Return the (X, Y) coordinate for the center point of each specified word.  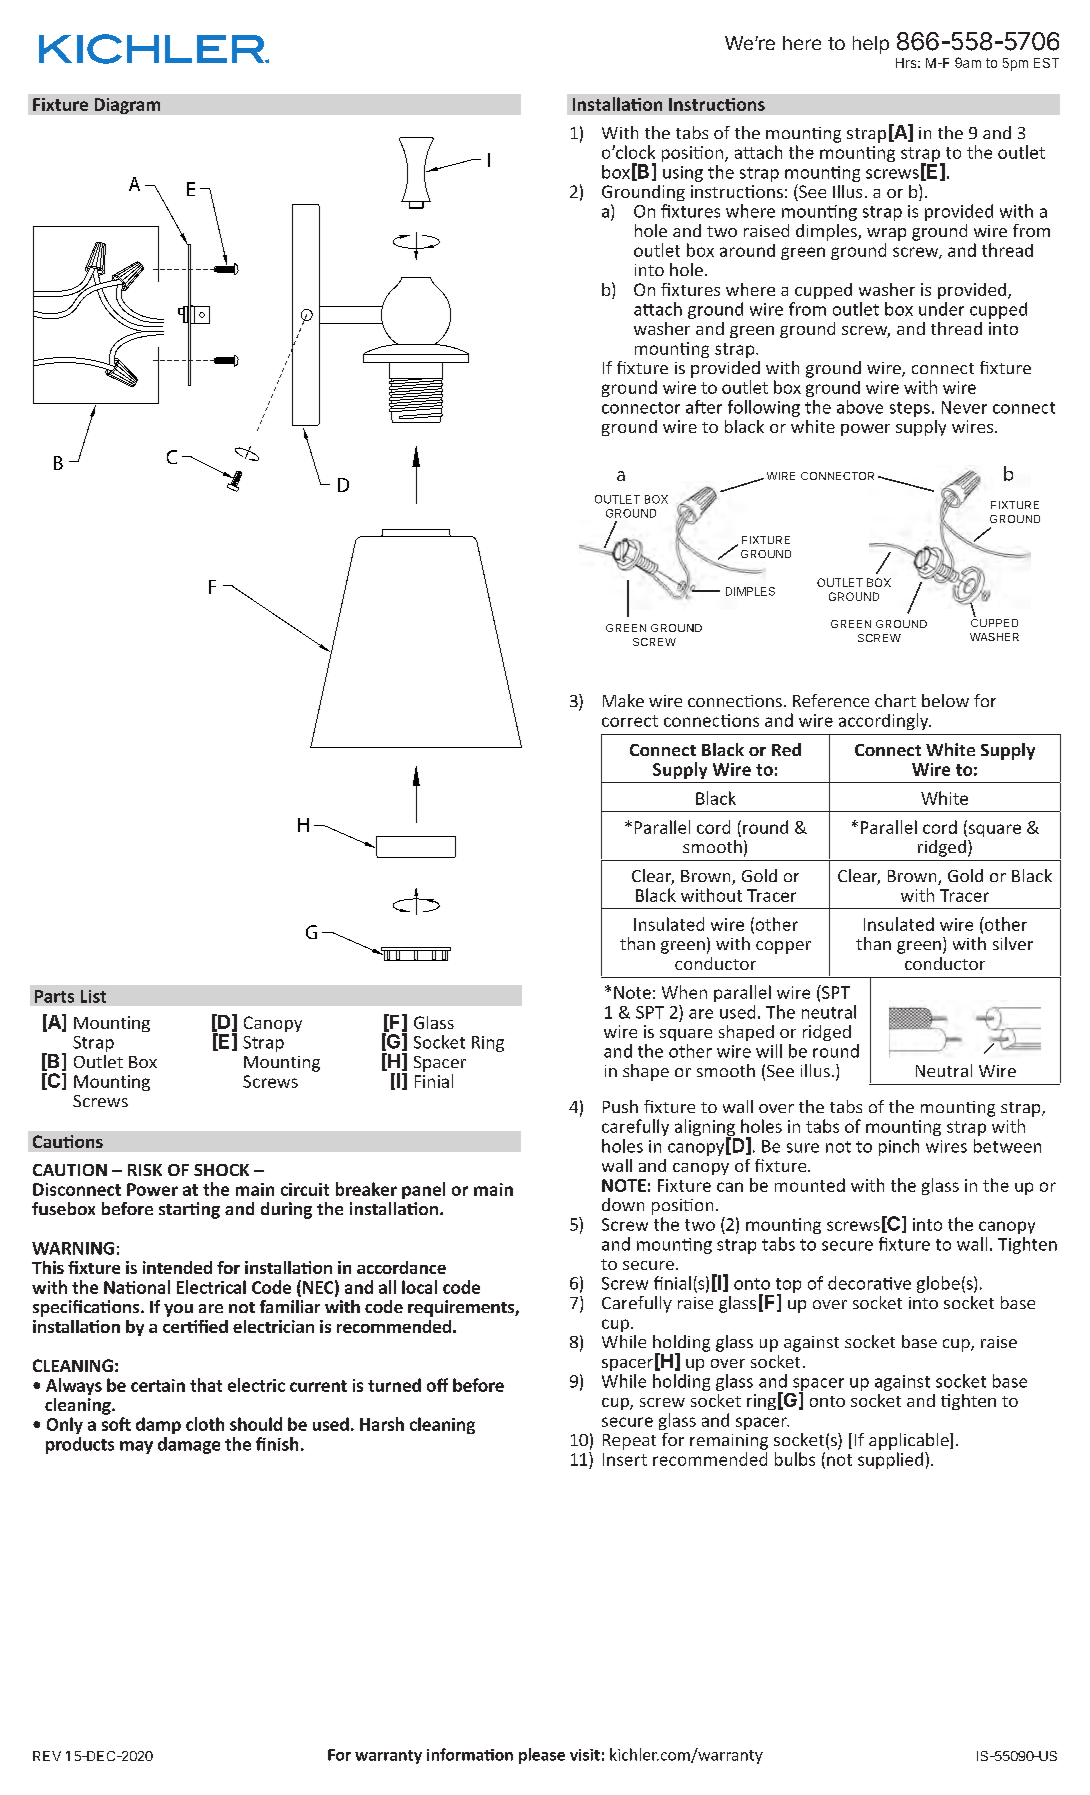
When (684, 992)
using (683, 174)
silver (1013, 943)
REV (47, 1756)
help (871, 45)
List (93, 996)
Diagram (127, 106)
